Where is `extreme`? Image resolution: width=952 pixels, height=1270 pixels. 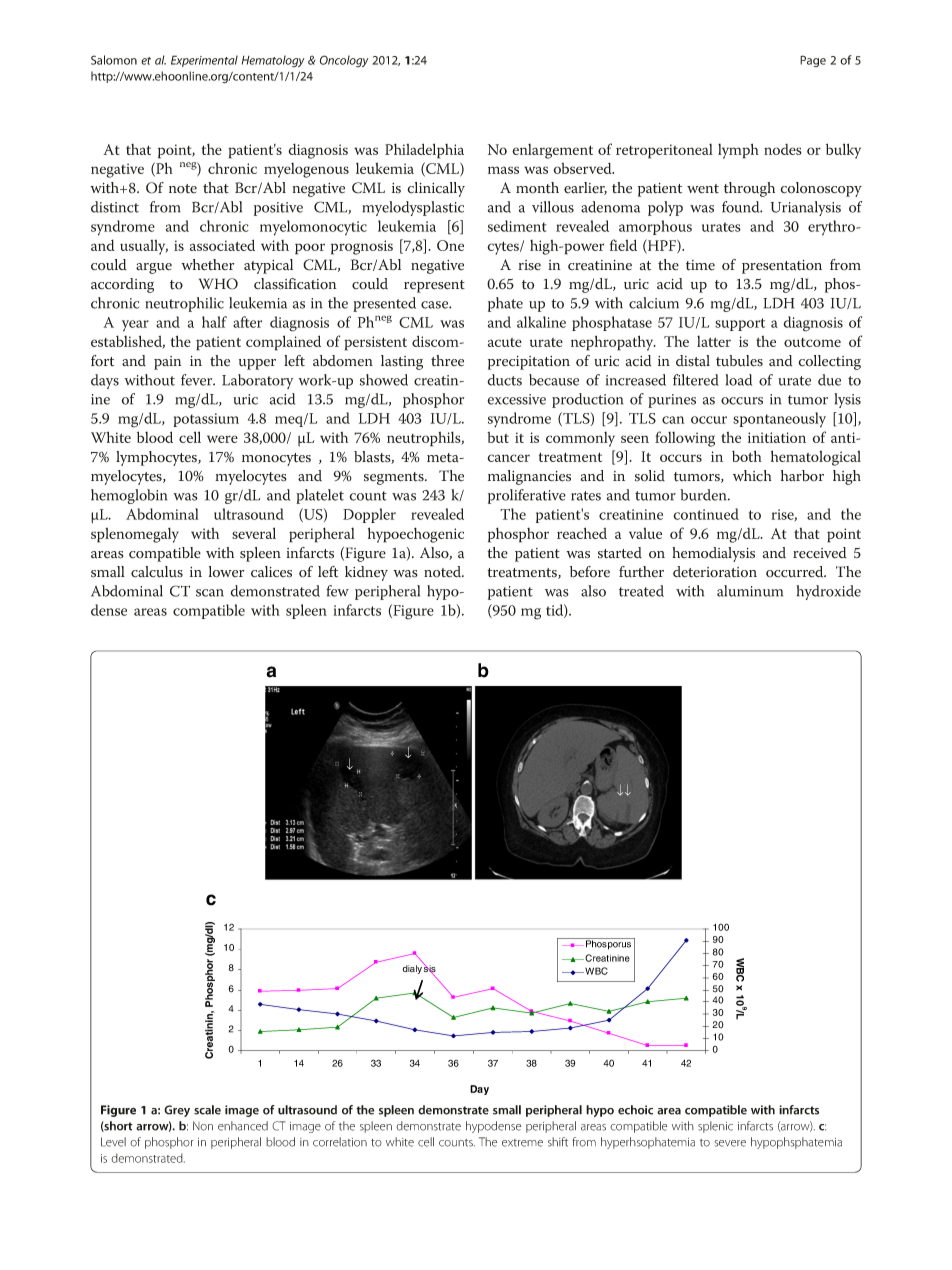
extreme is located at coordinates (522, 1143).
